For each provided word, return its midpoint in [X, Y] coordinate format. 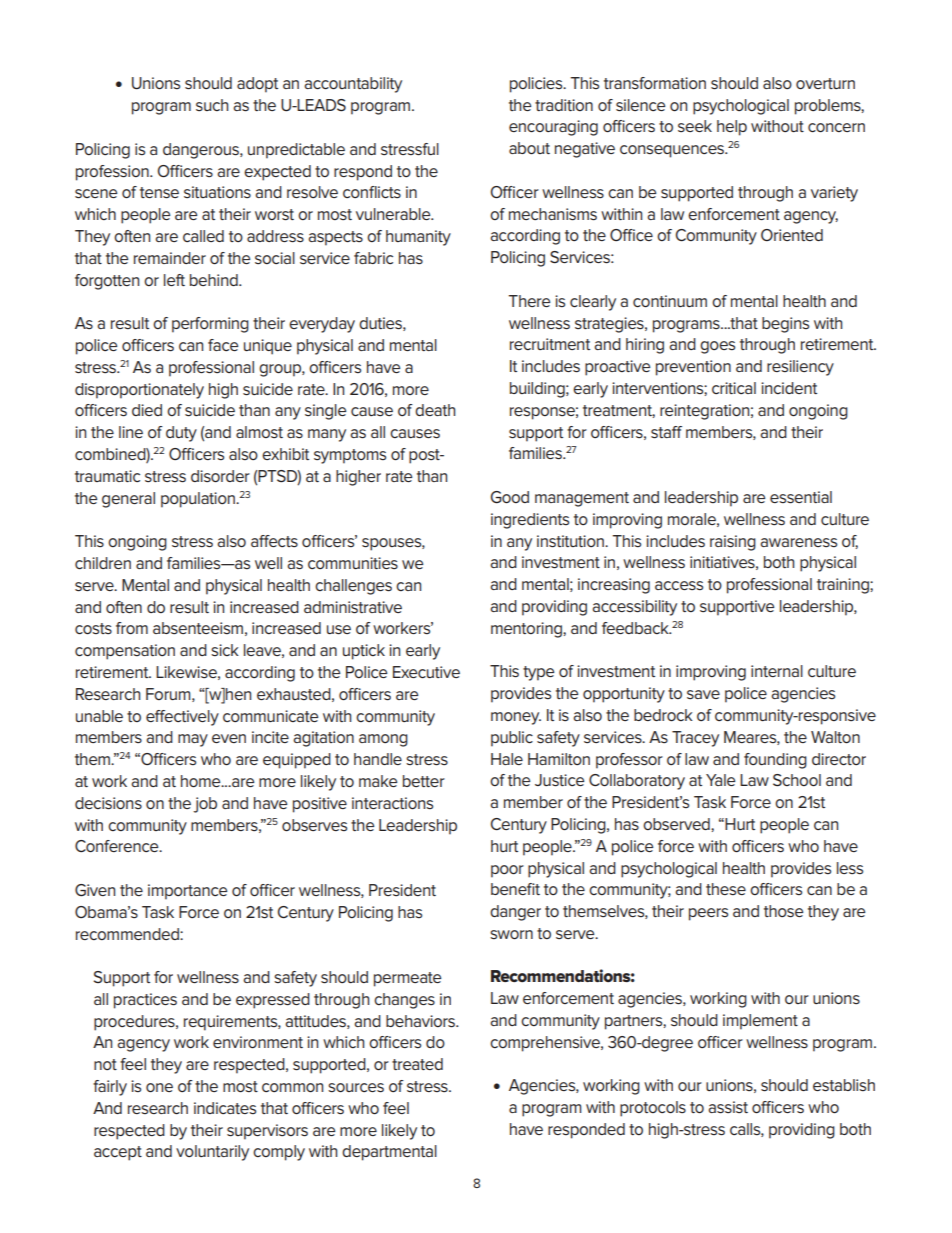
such [212, 105]
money [516, 718]
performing [210, 325]
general [128, 500]
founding [775, 761]
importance [187, 892]
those [783, 911]
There [529, 301]
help [732, 128]
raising [733, 543]
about [529, 148]
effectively [182, 718]
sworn [511, 935]
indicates [225, 1108]
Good [510, 497]
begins [785, 325]
